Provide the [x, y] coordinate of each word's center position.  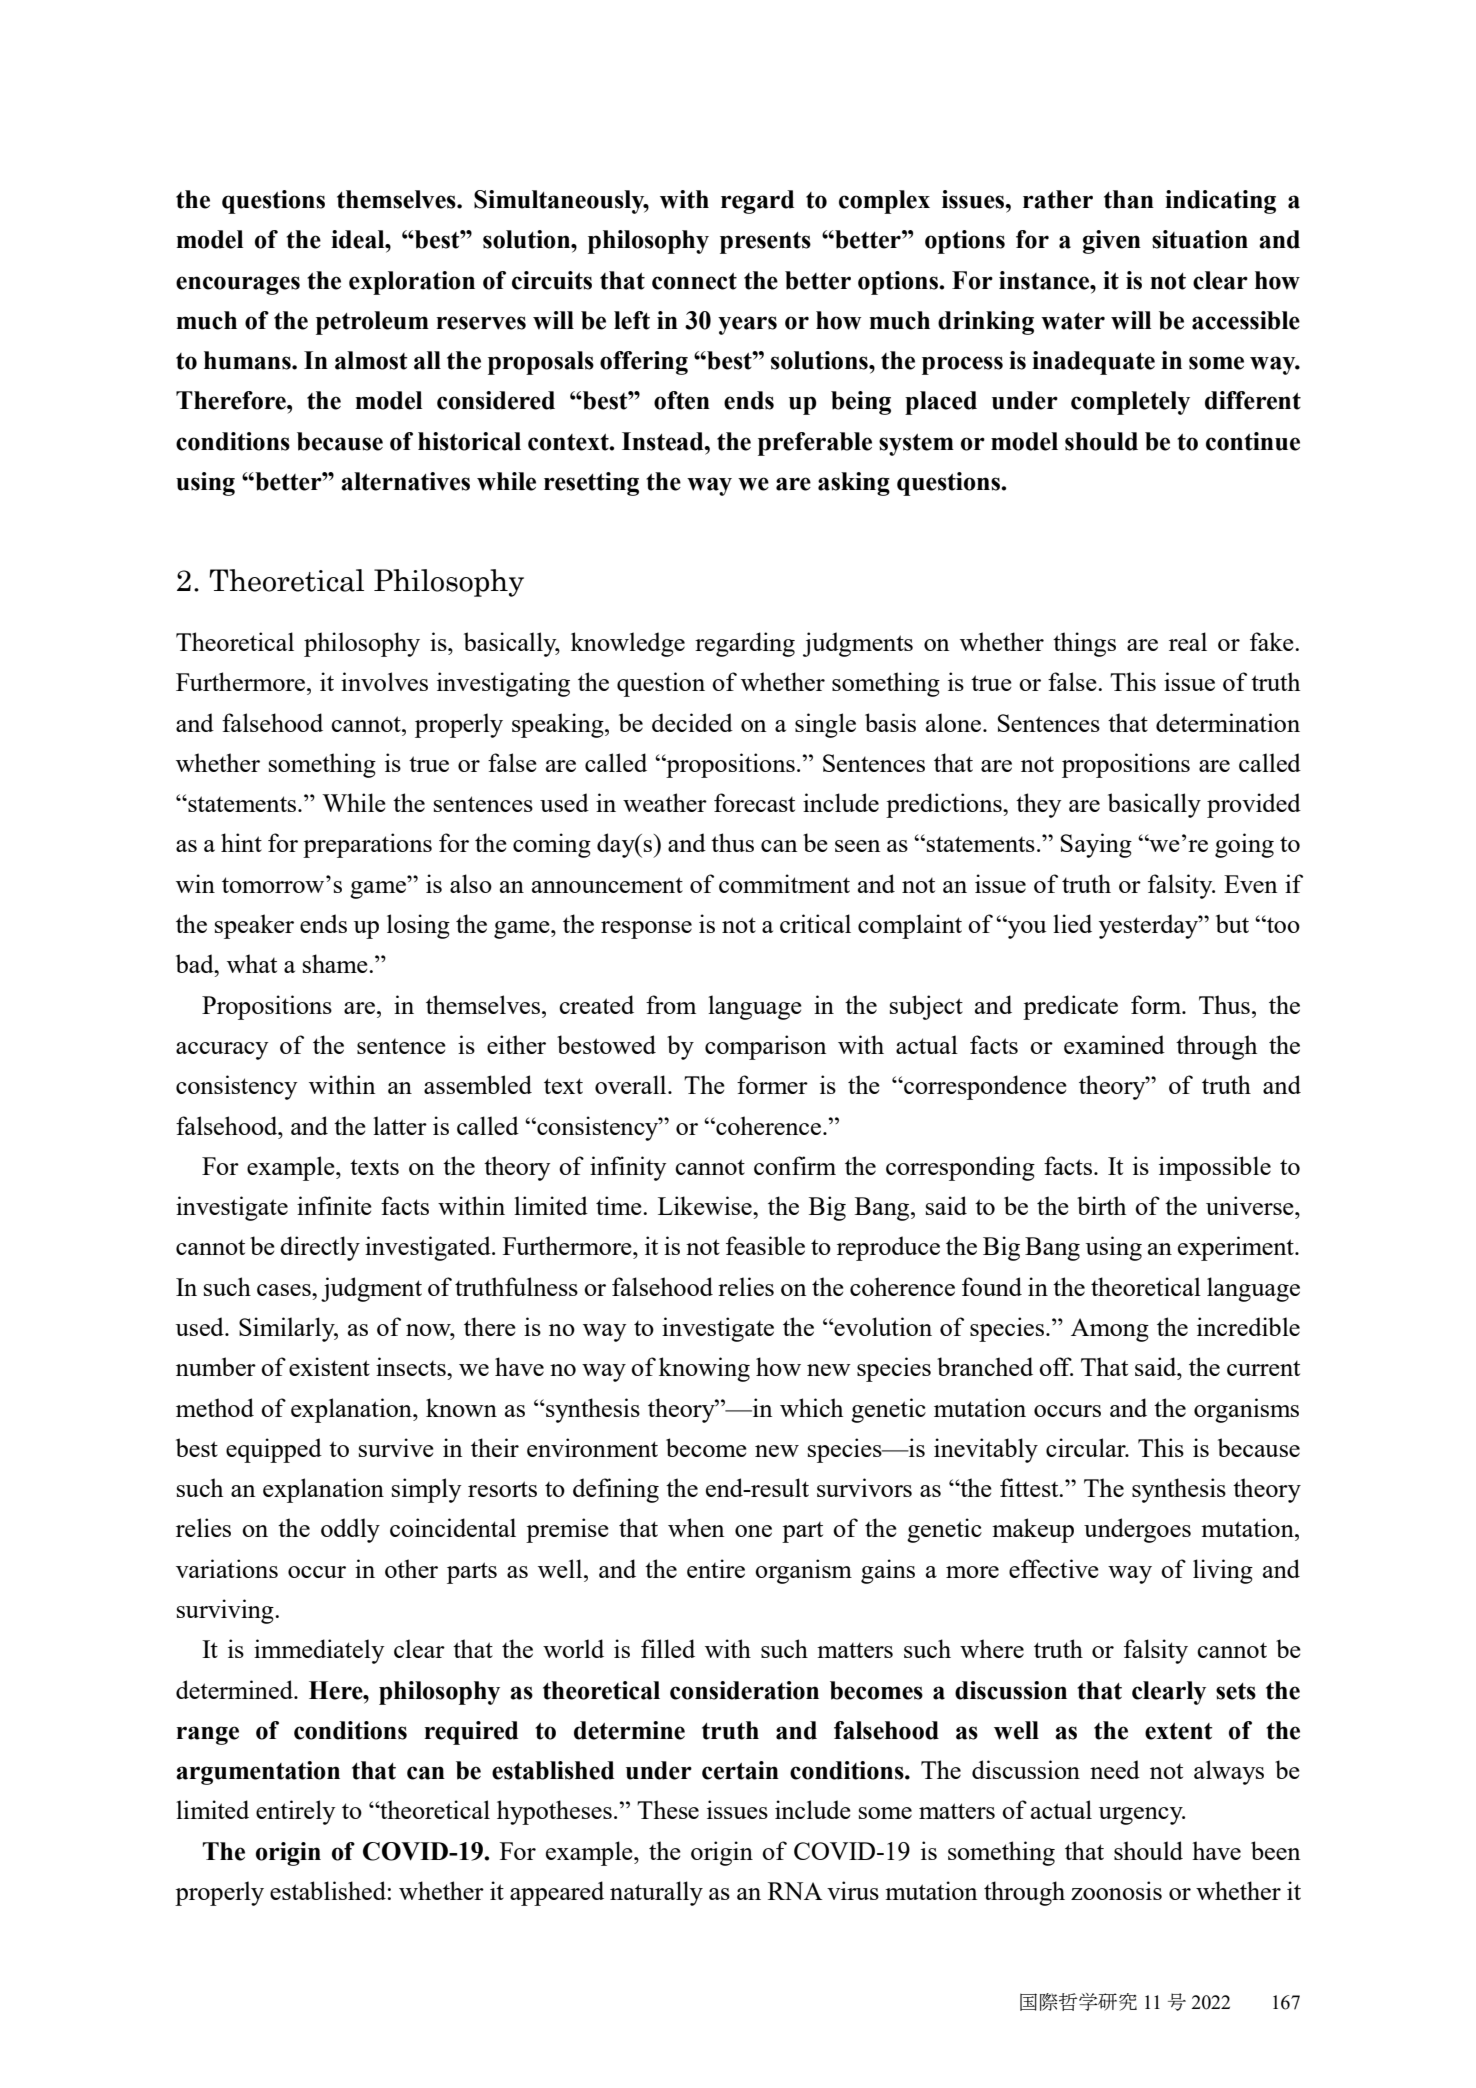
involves [384, 681]
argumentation [258, 1773]
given [1112, 242]
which [811, 1407]
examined [1114, 1044]
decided [692, 722]
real [1188, 641]
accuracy [222, 1051]
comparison [766, 1047]
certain [740, 1770]
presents [765, 243]
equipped [274, 1450]
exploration [412, 283]
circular [1087, 1447]
